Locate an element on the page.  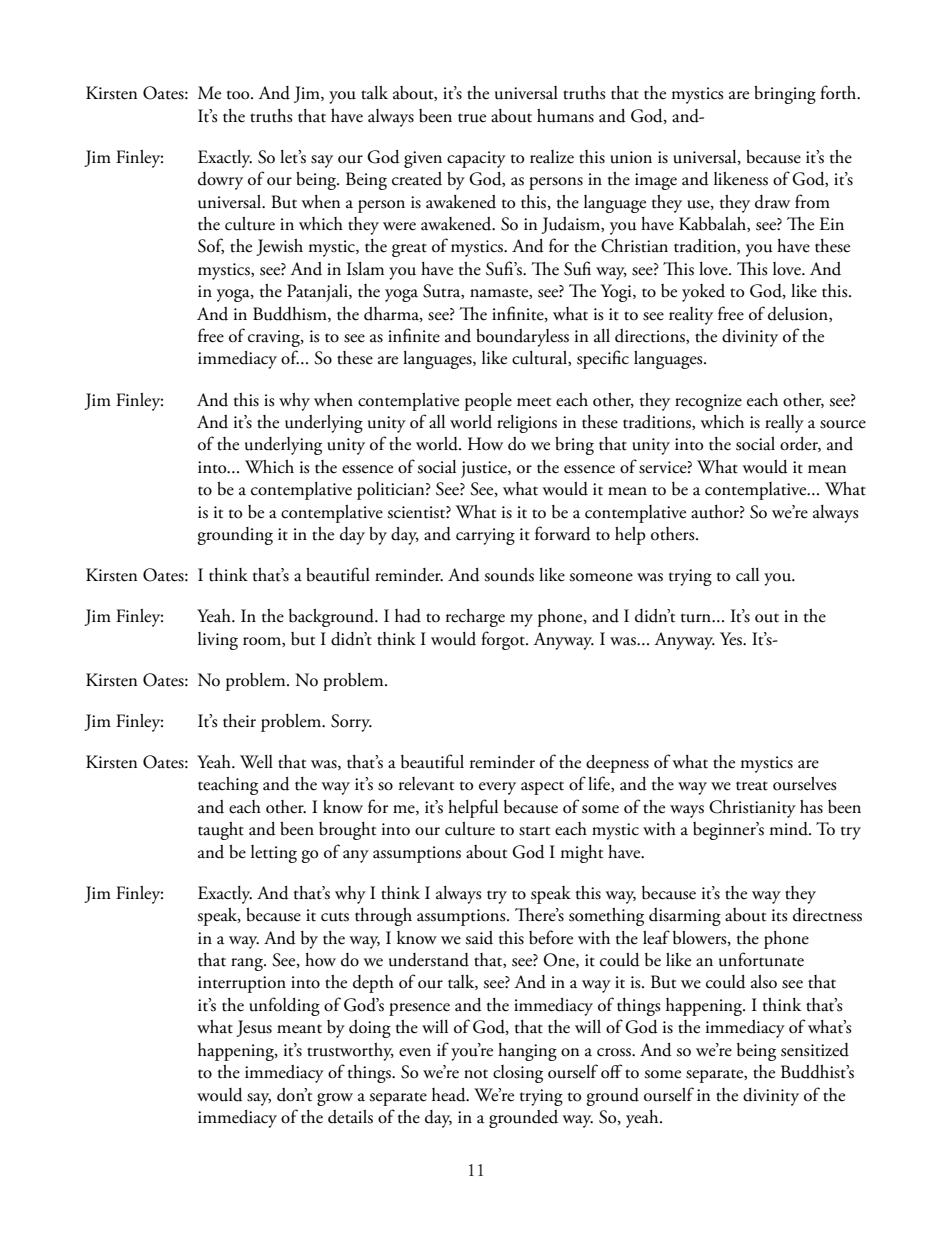
delusion is located at coordinates (799, 314).
